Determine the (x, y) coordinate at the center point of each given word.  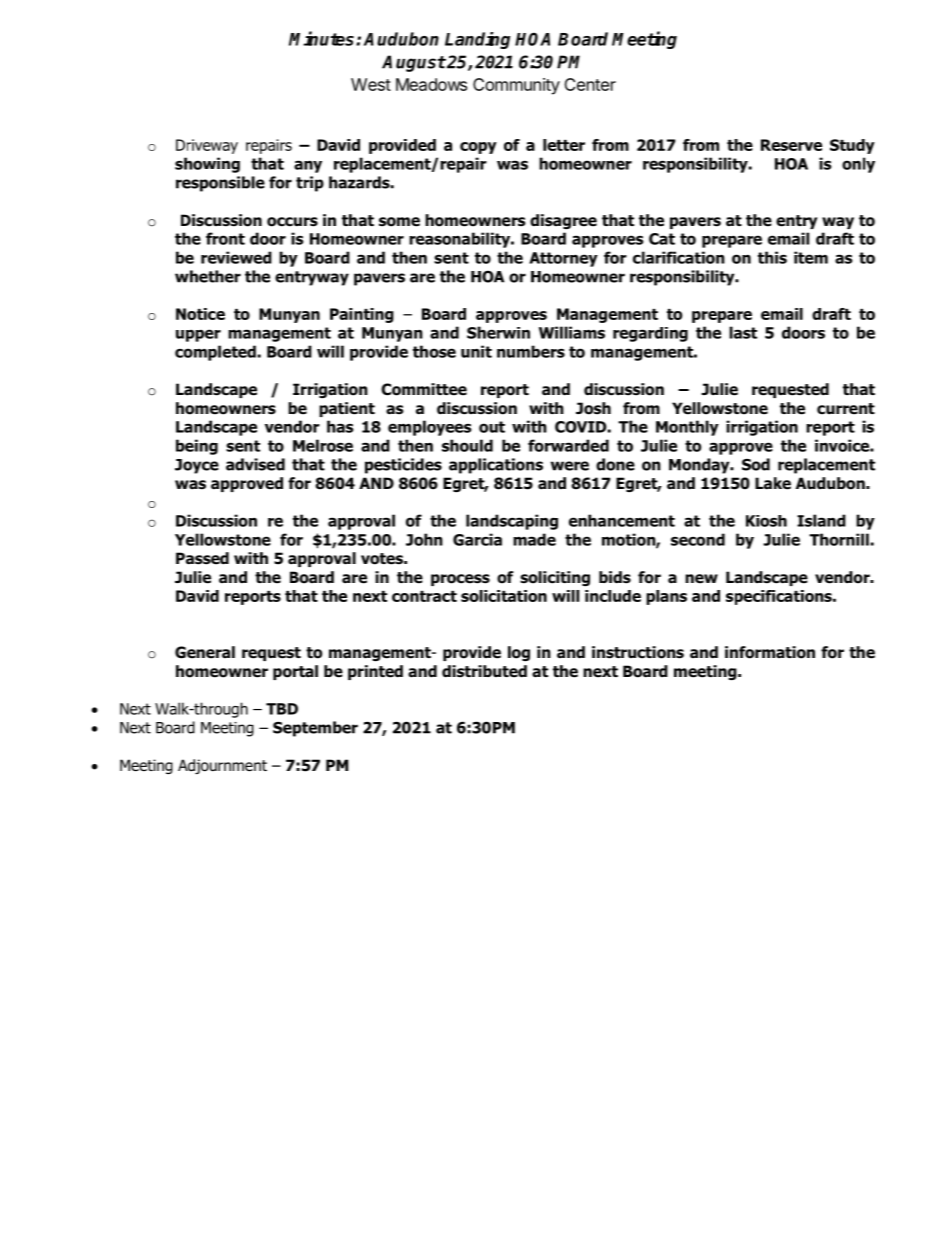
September (315, 729)
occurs (292, 222)
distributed (484, 671)
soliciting (555, 578)
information (770, 652)
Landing (477, 40)
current (846, 409)
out (492, 427)
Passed (202, 558)
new (701, 579)
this (772, 257)
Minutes (323, 38)
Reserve (791, 145)
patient (347, 409)
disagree (563, 221)
